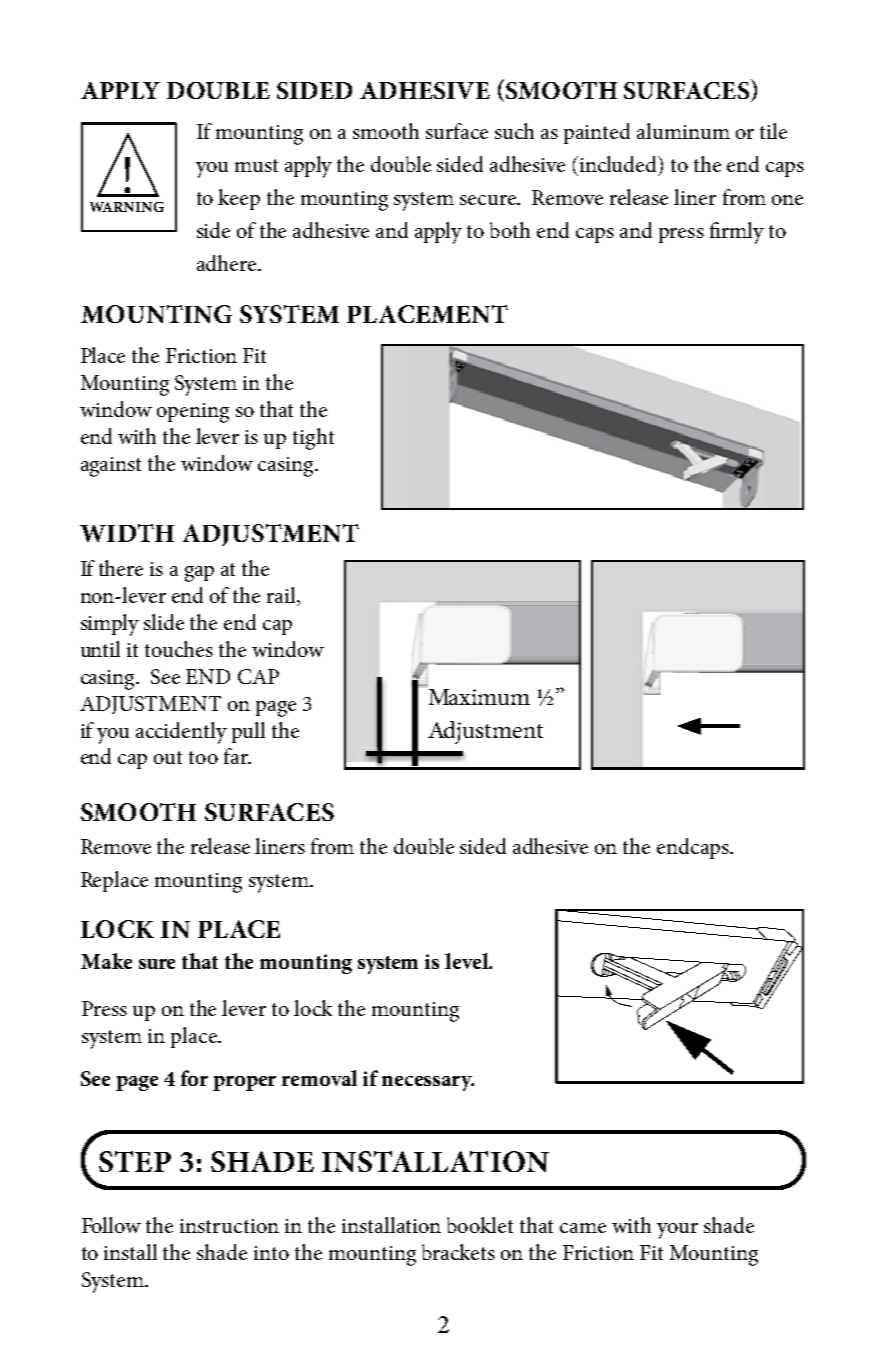 This screenshot has height=1372, width=887. What do you see at coordinates (737, 233) in the screenshot?
I see `firmly` at bounding box center [737, 233].
